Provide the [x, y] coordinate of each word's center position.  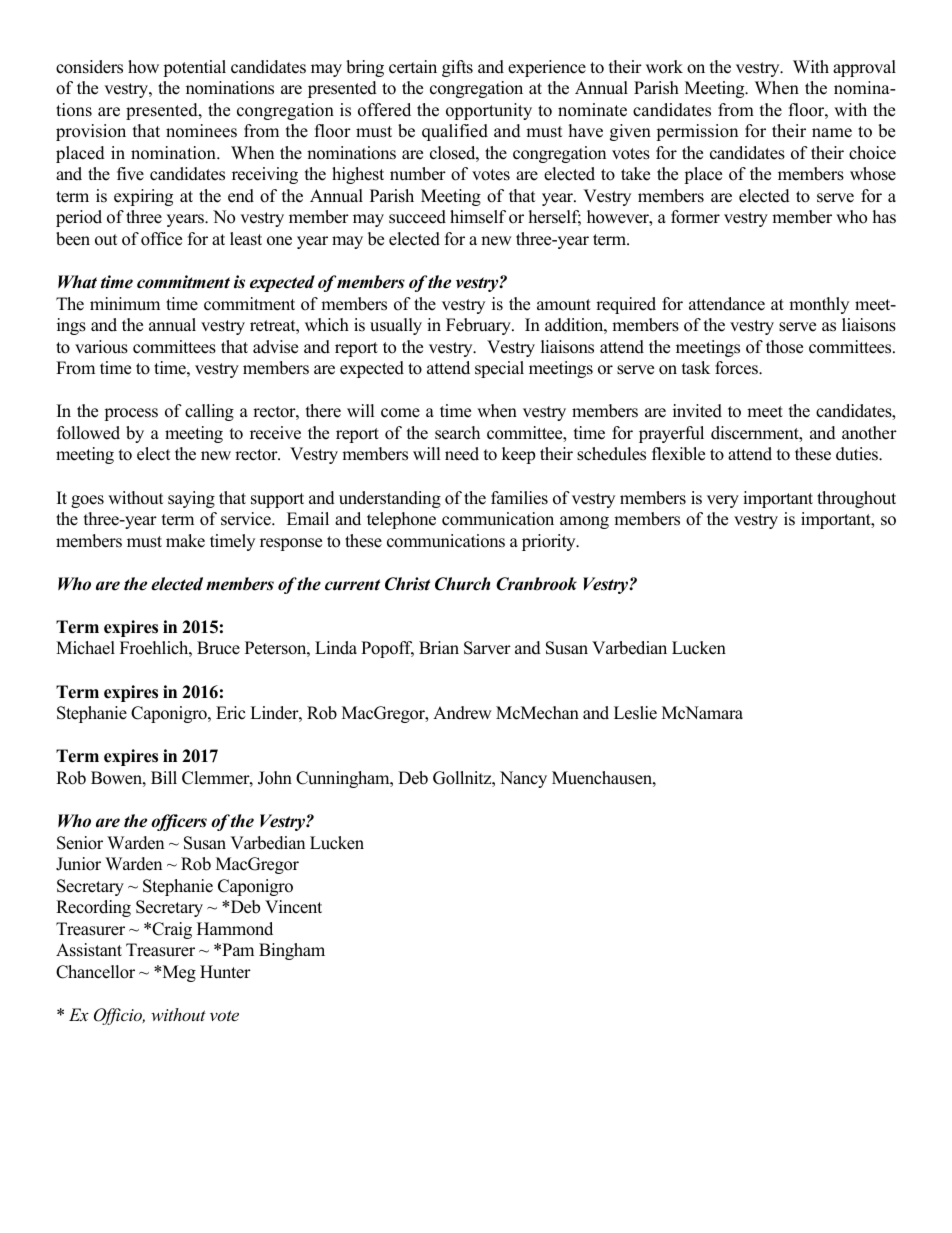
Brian [439, 647]
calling [209, 412]
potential [194, 68]
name [832, 133]
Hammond [235, 929]
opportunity [489, 111]
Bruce [218, 648]
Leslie [635, 713]
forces [737, 368]
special [499, 369]
